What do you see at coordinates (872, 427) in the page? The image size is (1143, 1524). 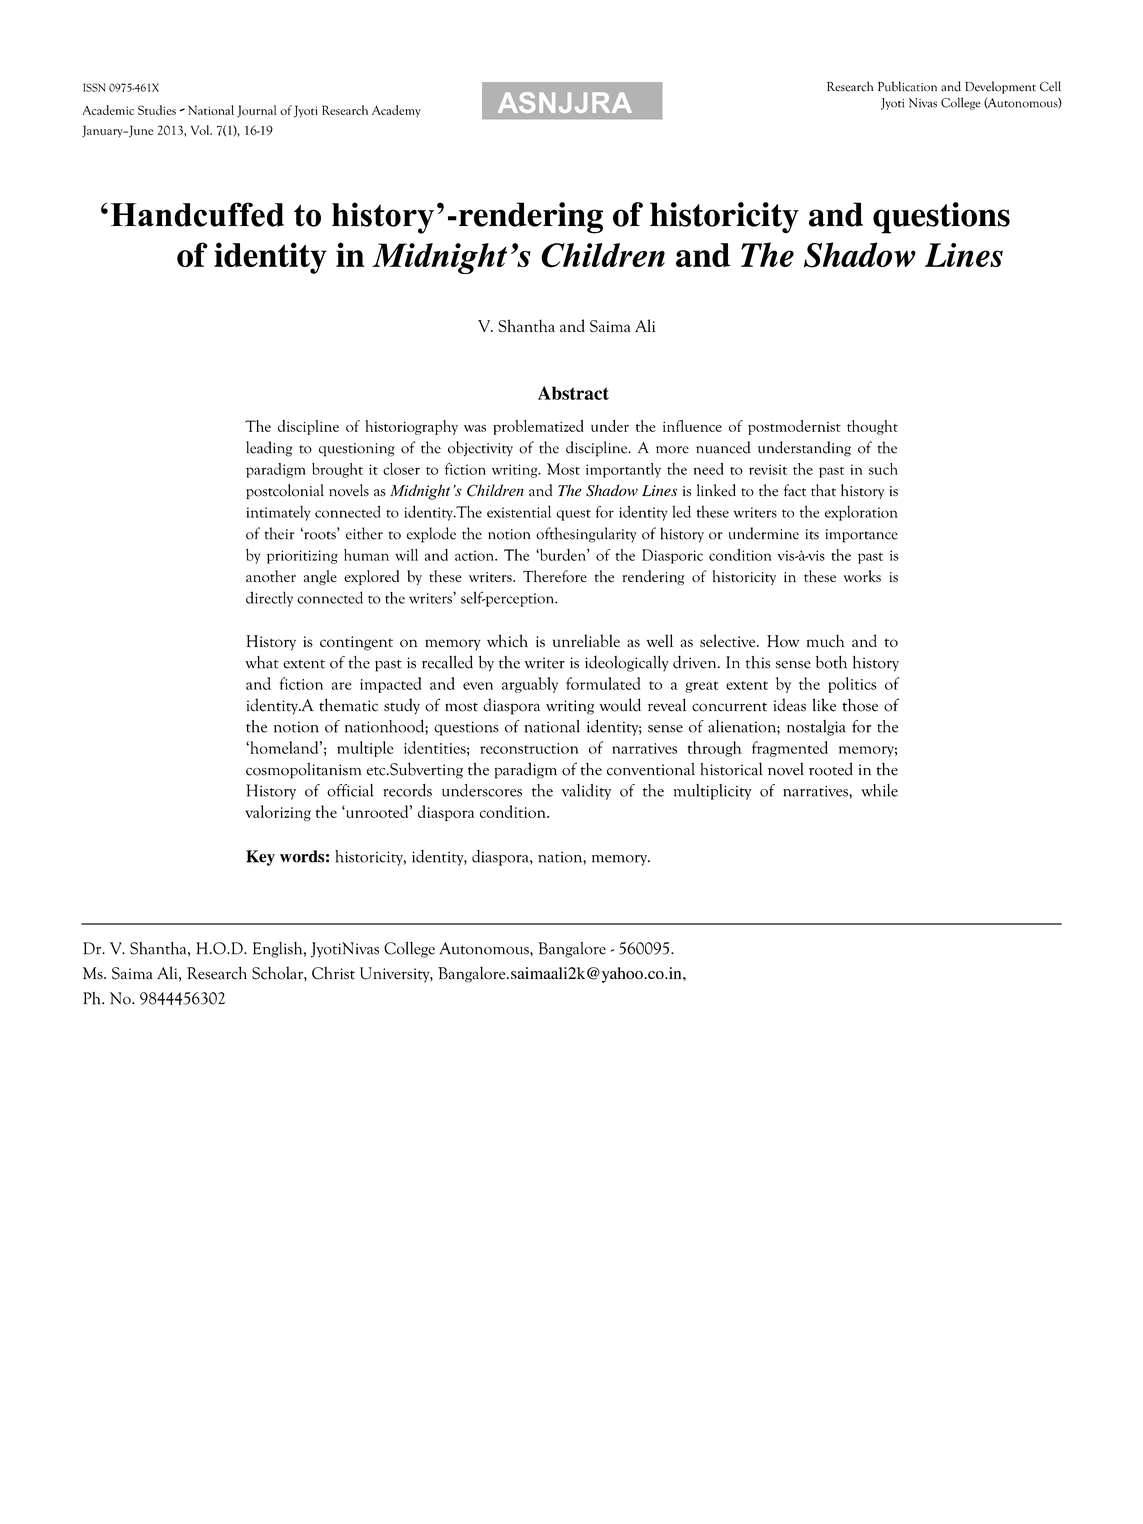 I see `thought` at bounding box center [872, 427].
